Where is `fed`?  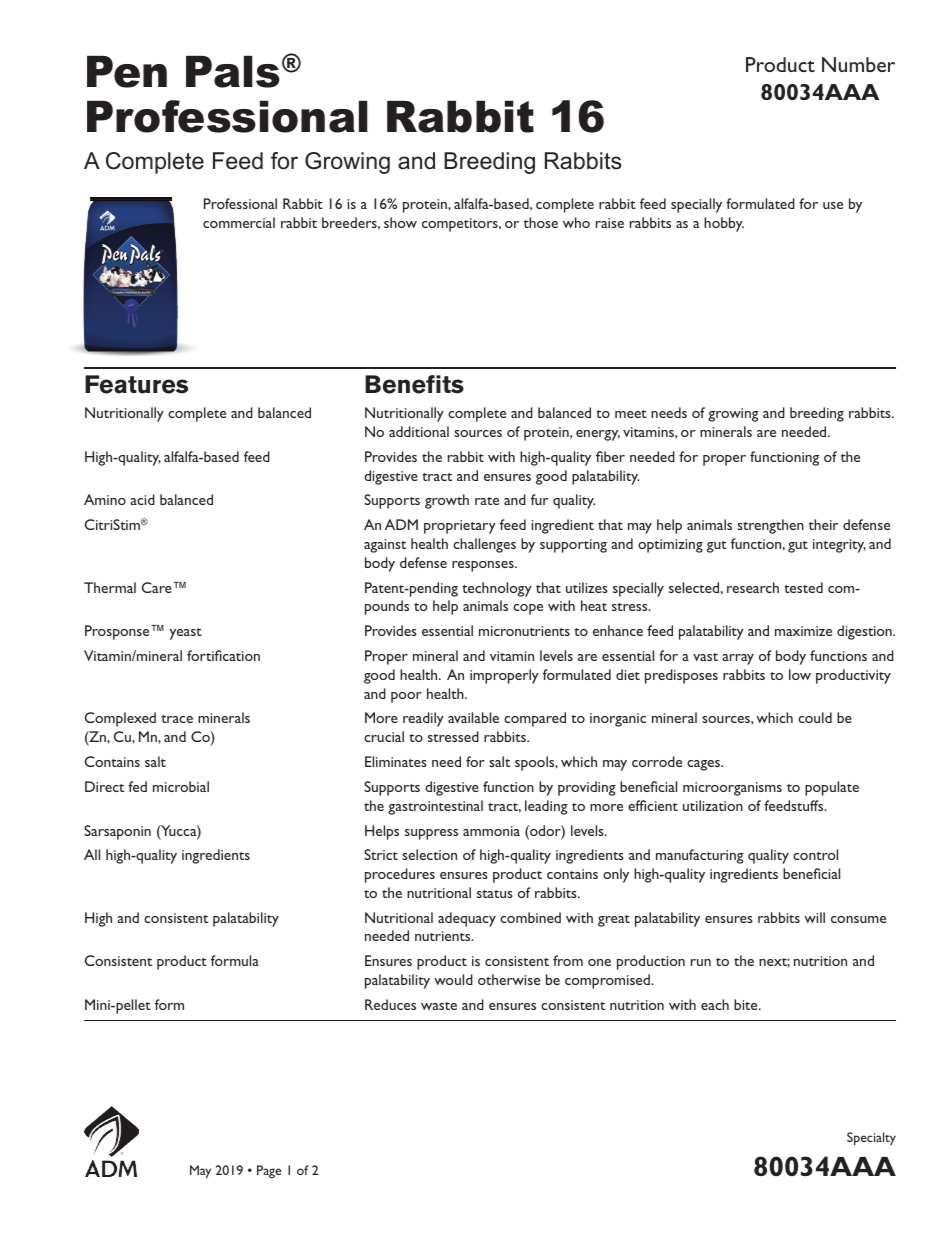
fed is located at coordinates (137, 786).
